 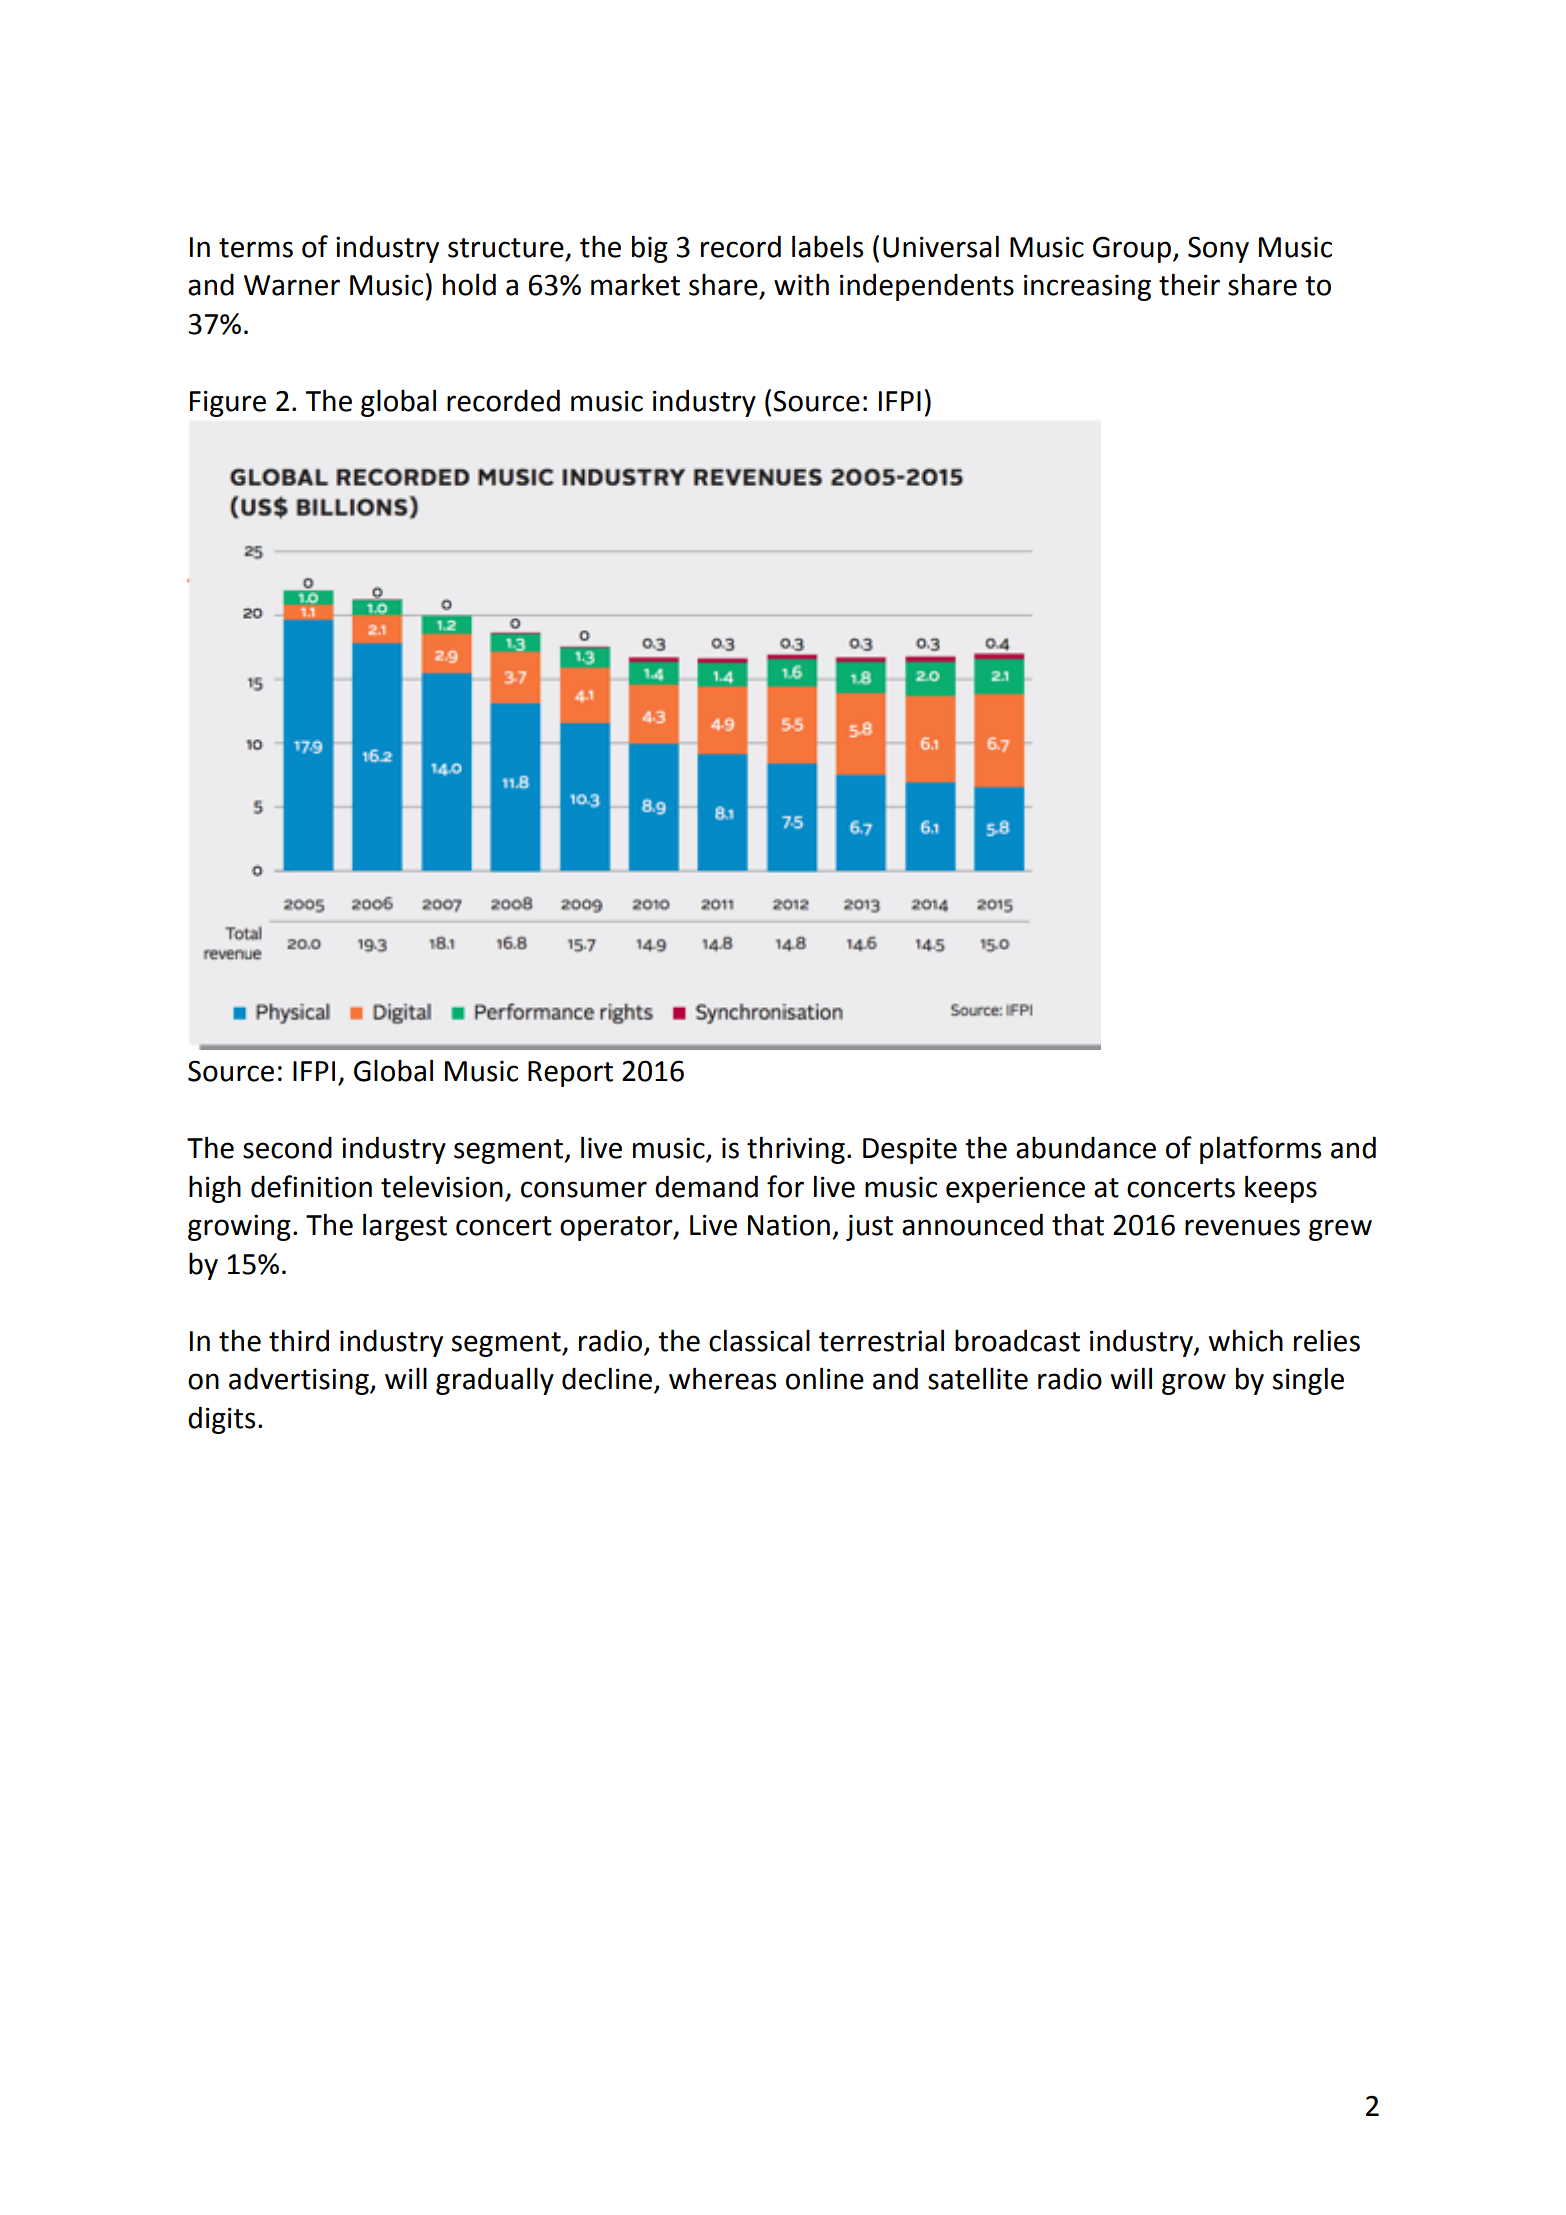 What do you see at coordinates (300, 1381) in the screenshot?
I see `advertising` at bounding box center [300, 1381].
